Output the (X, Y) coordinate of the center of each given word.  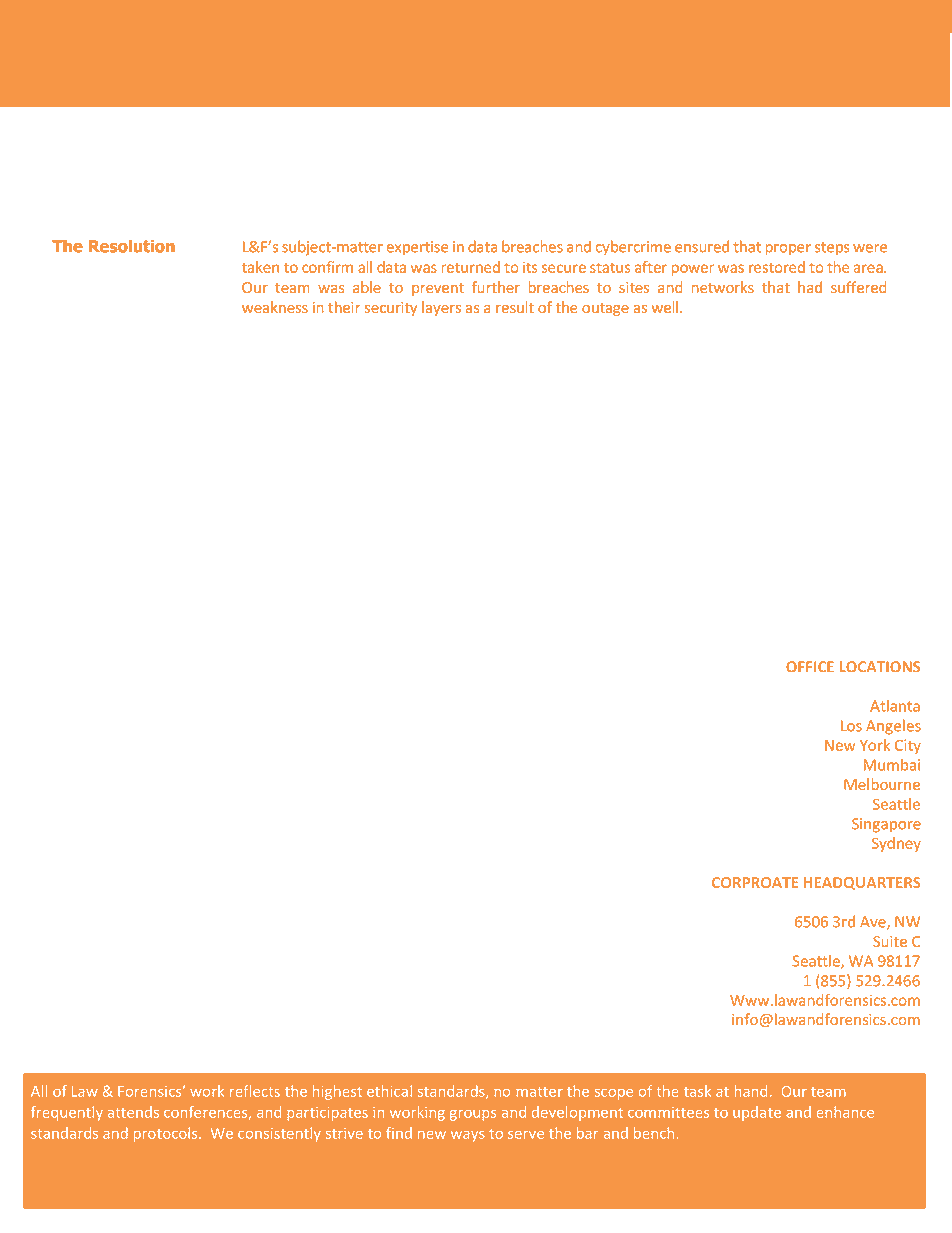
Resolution (132, 246)
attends (133, 1112)
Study (106, 47)
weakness (275, 307)
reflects (255, 1091)
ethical (389, 1091)
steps (832, 249)
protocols (167, 1134)
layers (441, 308)
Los (851, 726)
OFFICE (810, 666)
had (810, 287)
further (496, 287)
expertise (417, 248)
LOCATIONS (880, 666)
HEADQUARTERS (862, 883)
